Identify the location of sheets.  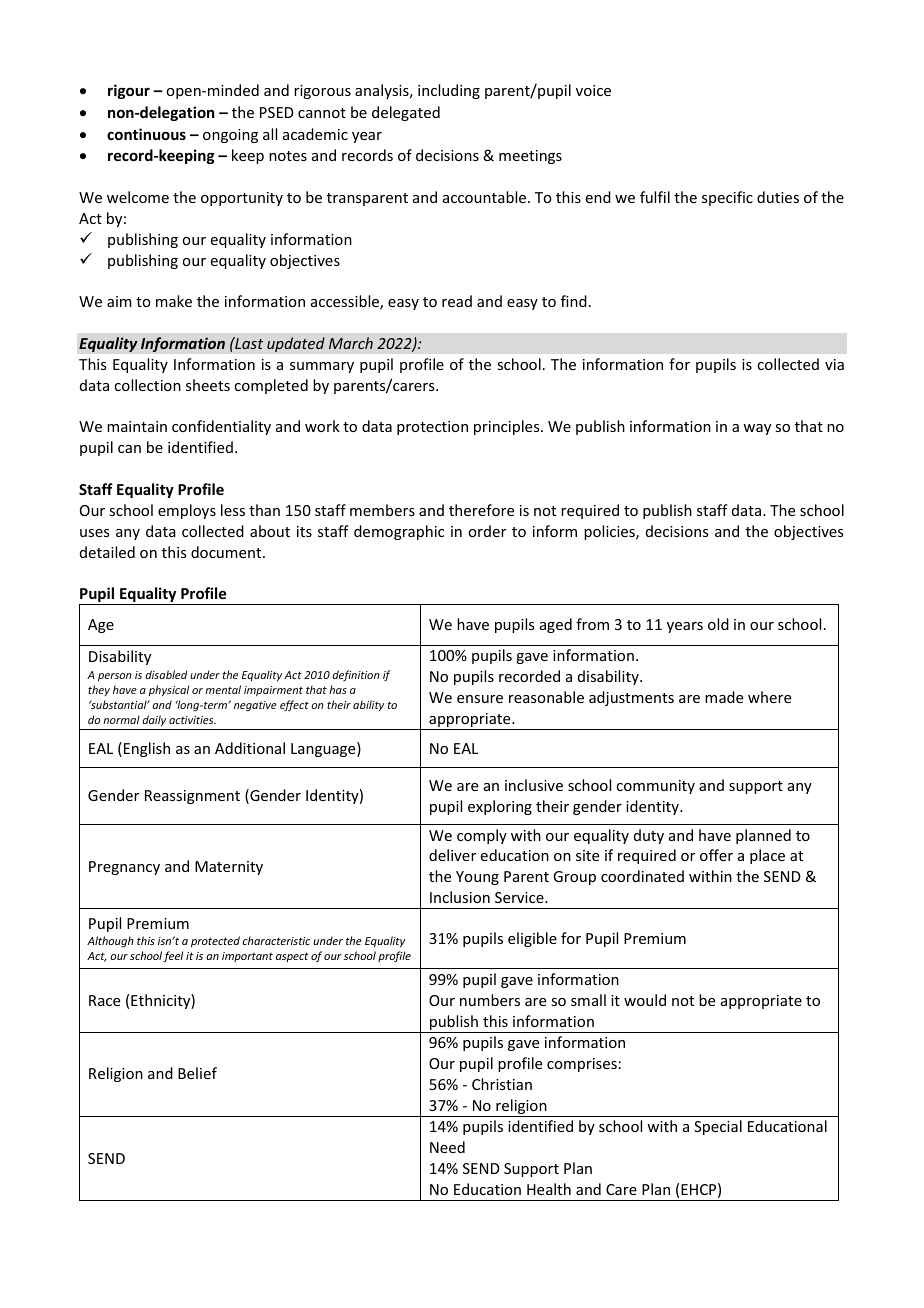
(208, 385).
